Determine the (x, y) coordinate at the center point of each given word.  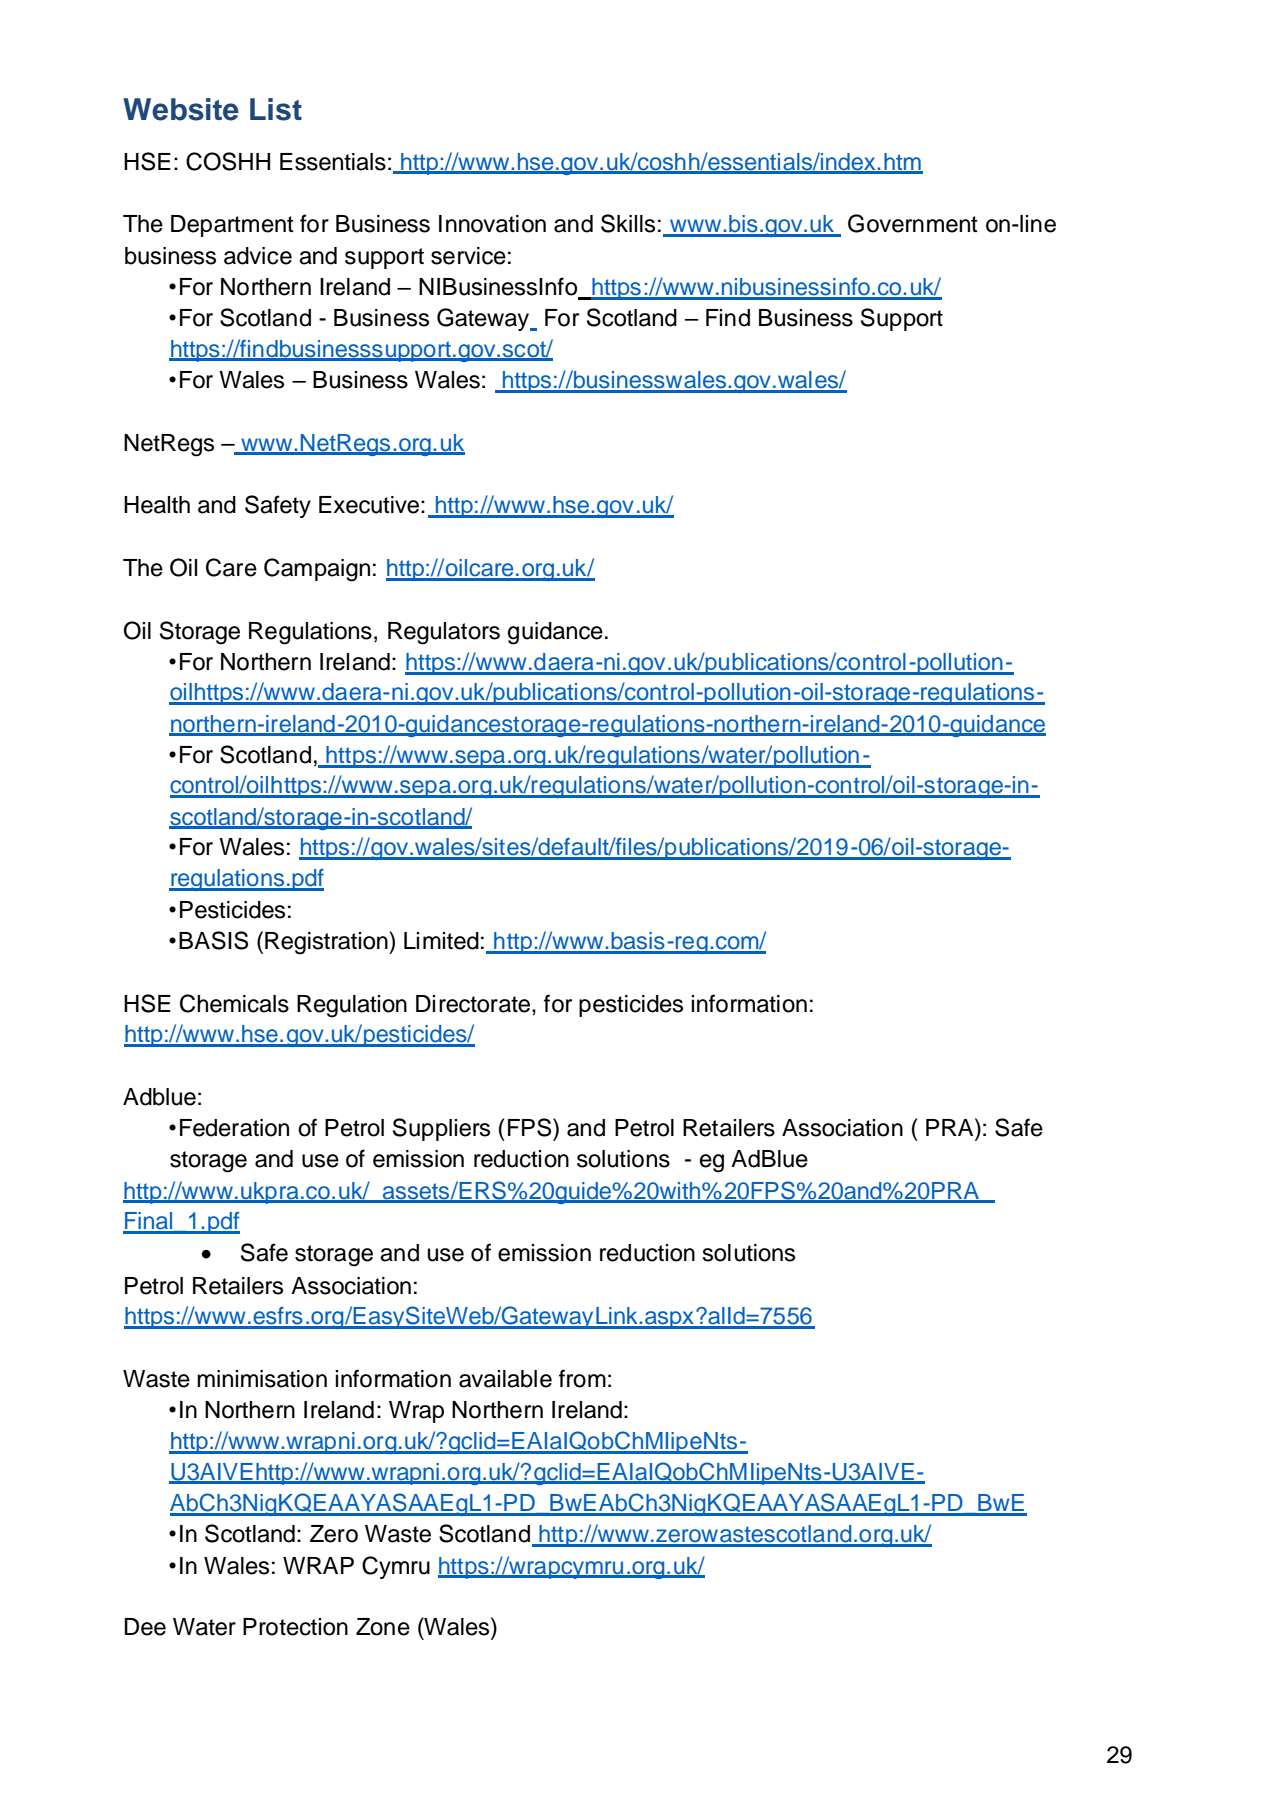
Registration (327, 943)
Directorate (474, 1004)
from (582, 1378)
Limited (441, 941)
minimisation (262, 1379)
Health (157, 505)
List (276, 109)
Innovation (492, 224)
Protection (295, 1627)
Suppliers (441, 1129)
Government (913, 223)
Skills (628, 223)
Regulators (444, 633)
